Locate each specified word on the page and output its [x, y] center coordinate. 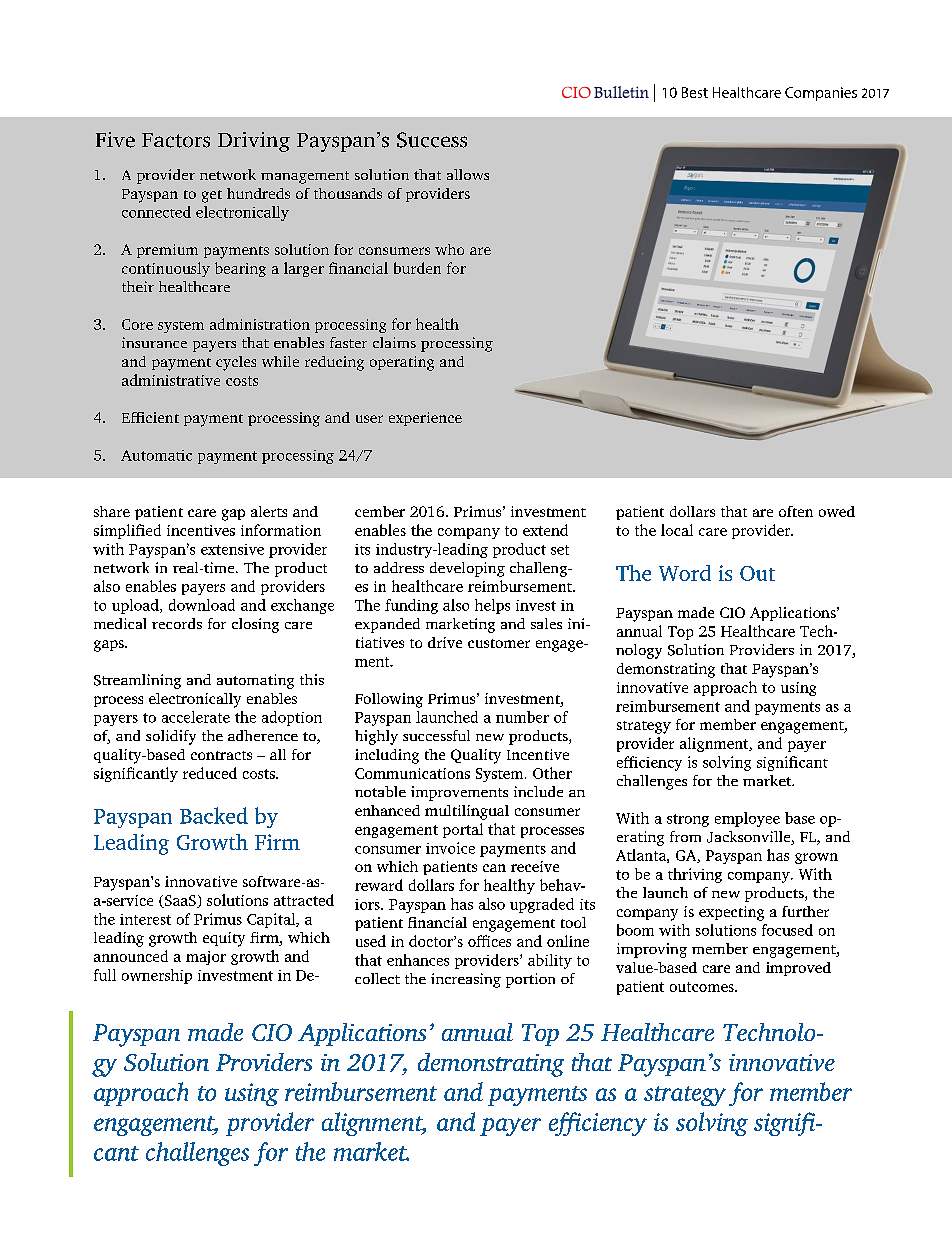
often [796, 511]
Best [695, 92]
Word [685, 573]
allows [468, 174]
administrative [171, 380]
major [206, 958]
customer [499, 643]
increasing [466, 980]
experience [425, 419]
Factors [176, 140]
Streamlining [137, 681]
